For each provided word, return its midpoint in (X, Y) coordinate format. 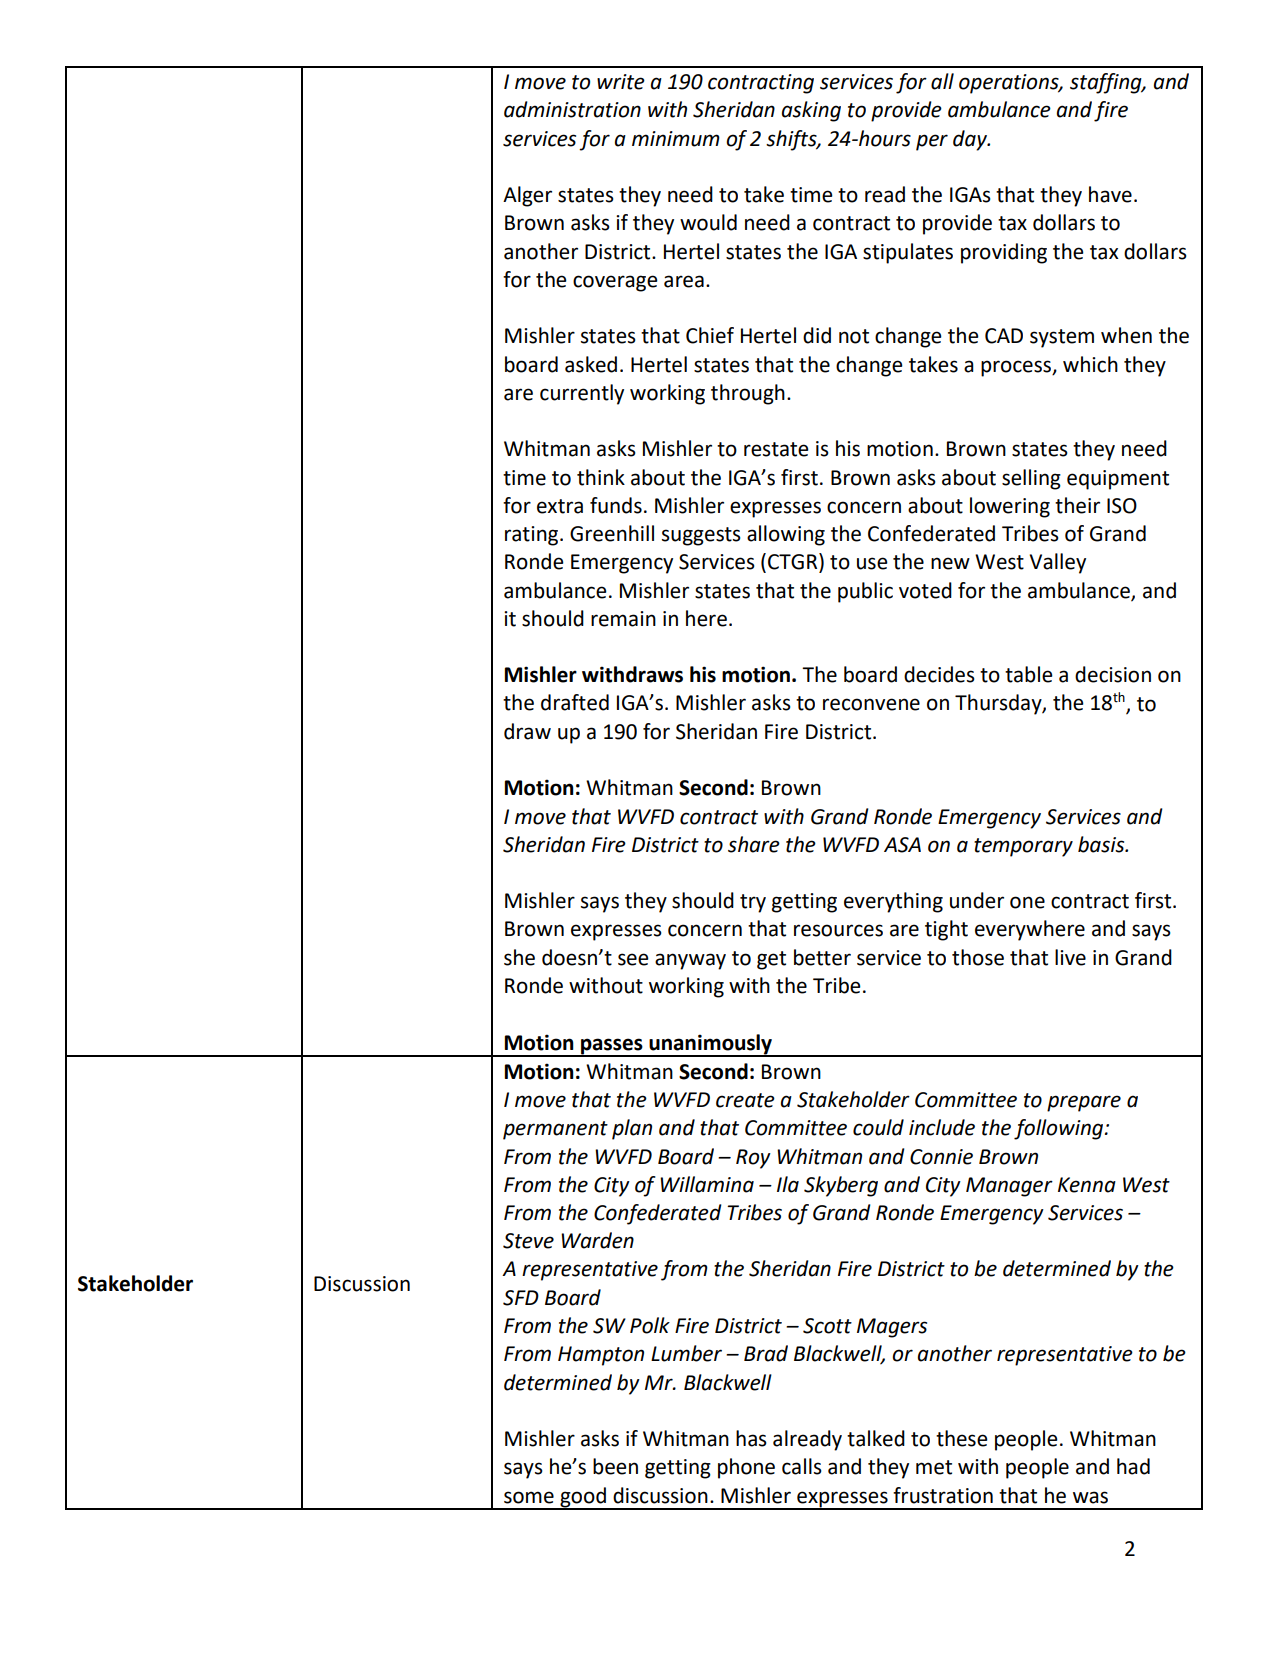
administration (572, 109)
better (822, 957)
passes (612, 1047)
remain (623, 619)
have (1110, 194)
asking (811, 111)
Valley (1057, 563)
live (1070, 957)
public (865, 592)
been (615, 1466)
